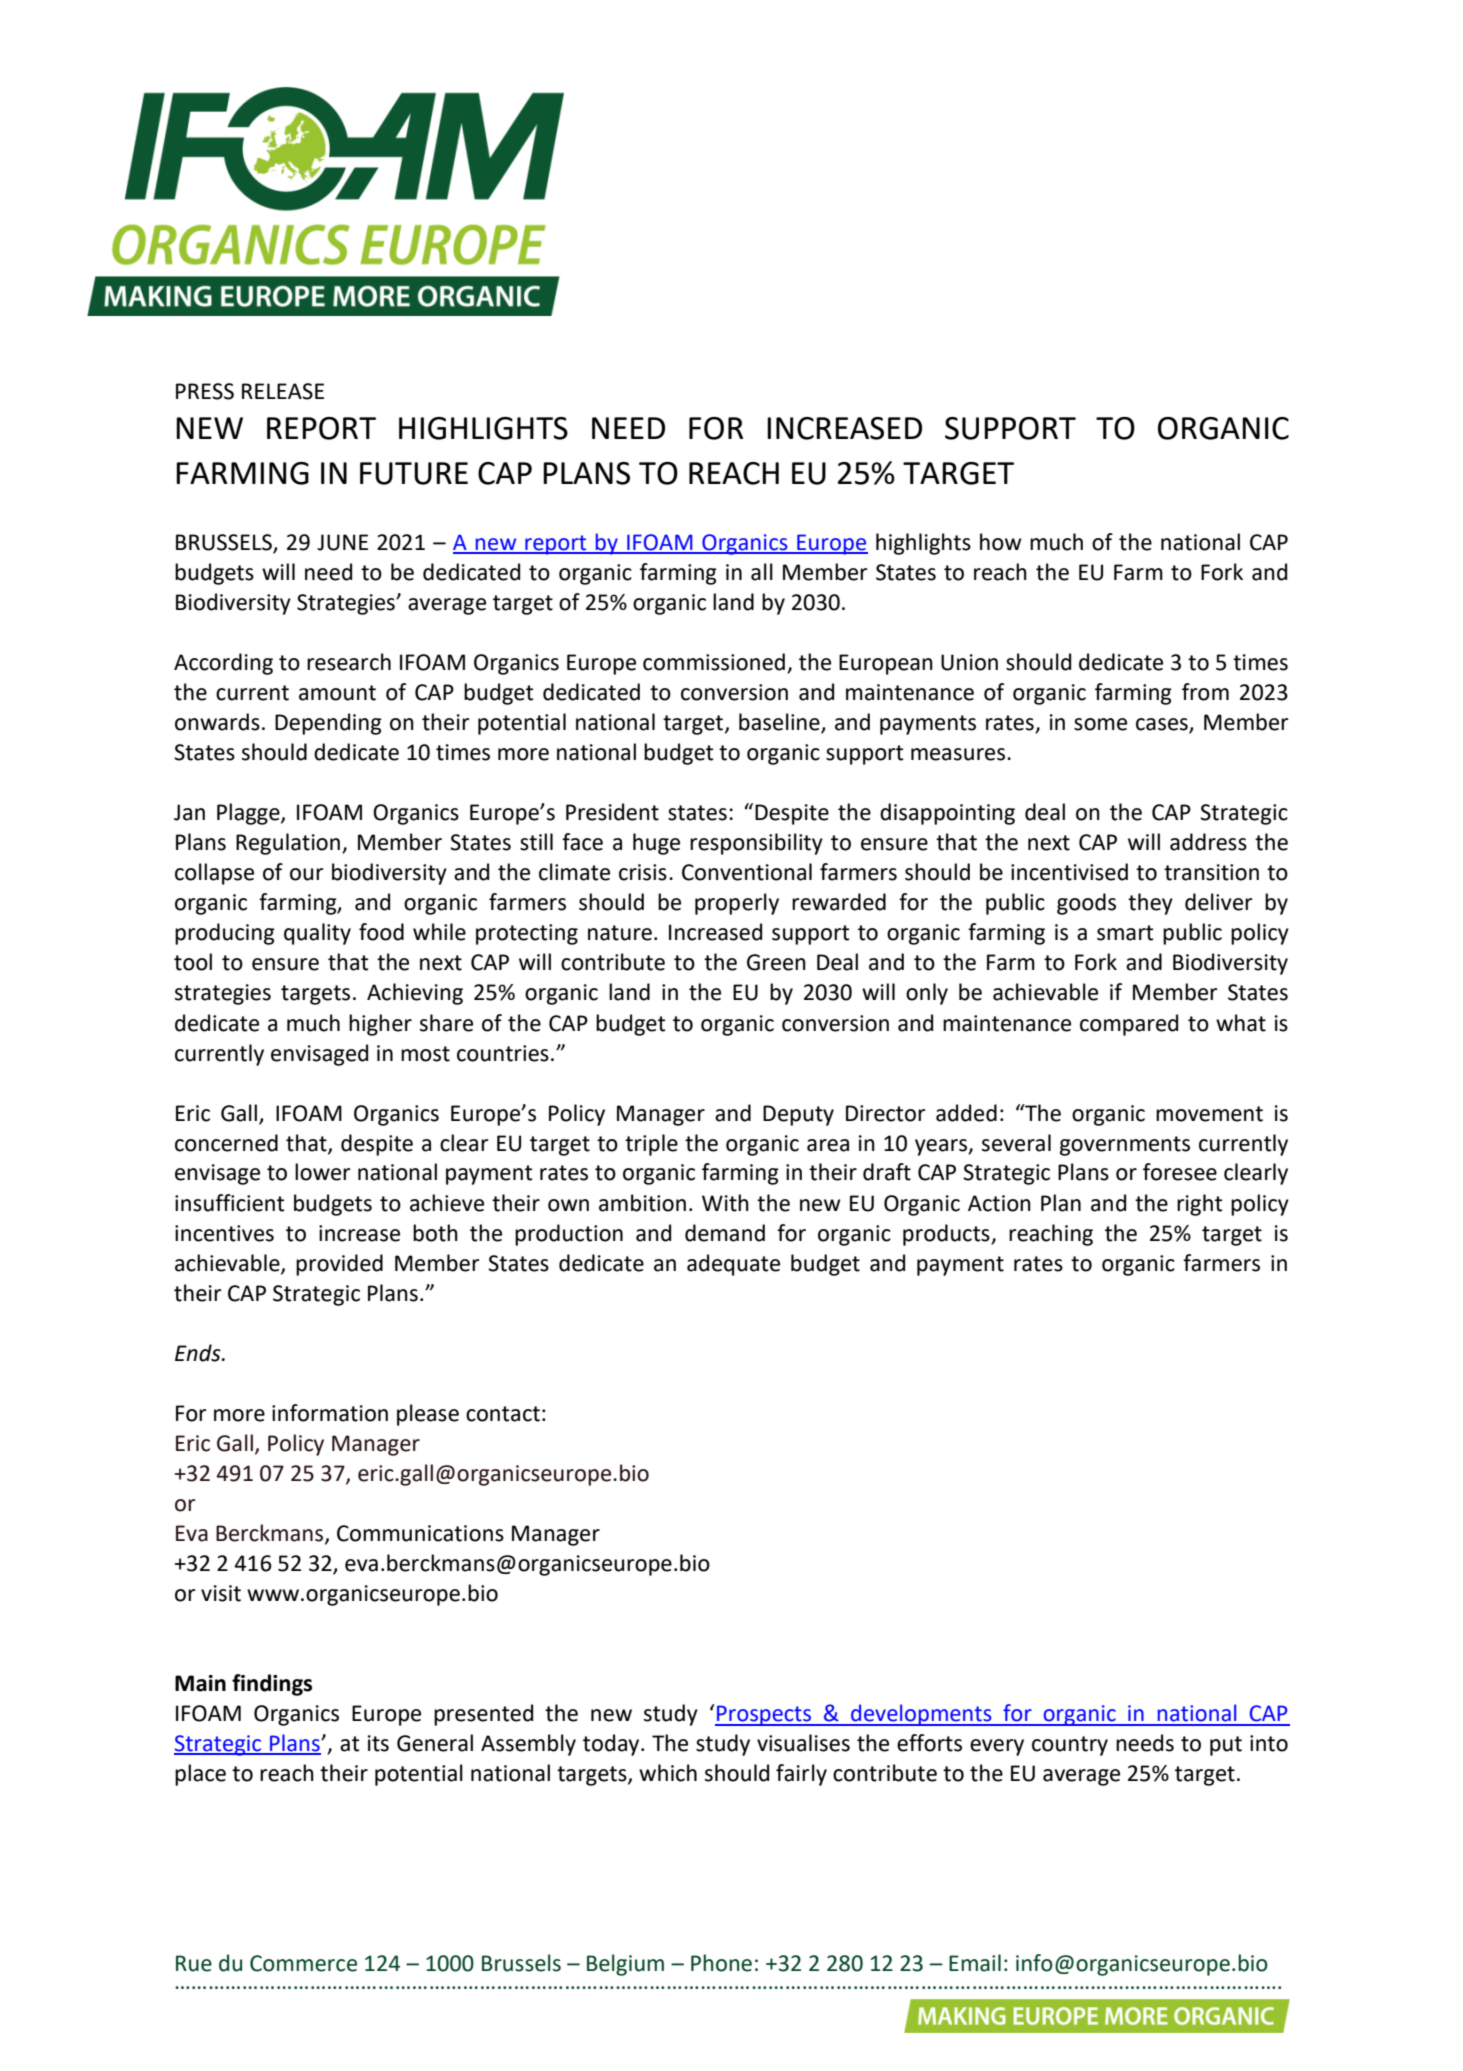 Image resolution: width=1463 pixels, height=2071 pixels. Describe the element at coordinates (1199, 1205) in the page. I see `right` at that location.
